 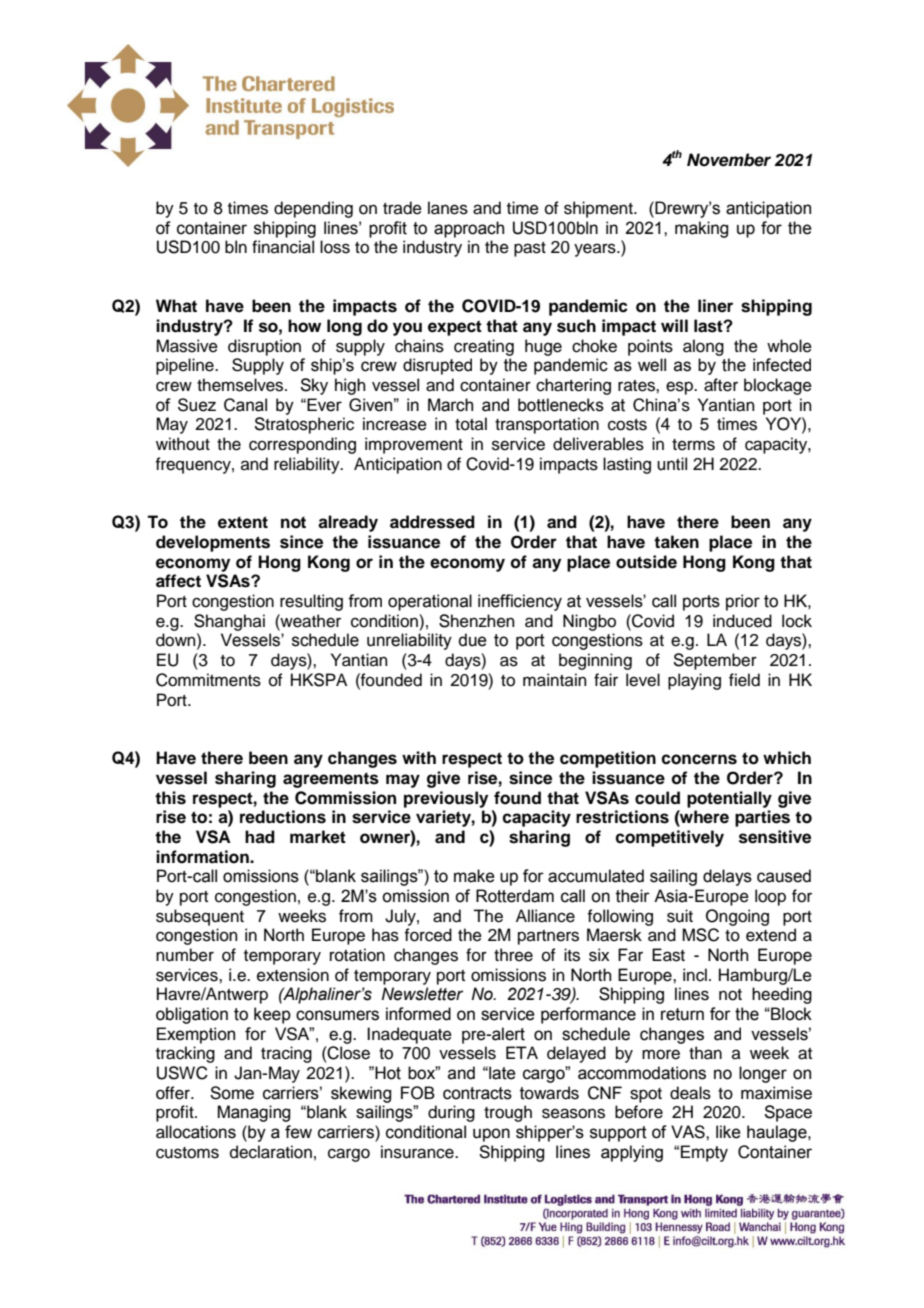 What do you see at coordinates (253, 1113) in the document?
I see `Managing` at bounding box center [253, 1113].
